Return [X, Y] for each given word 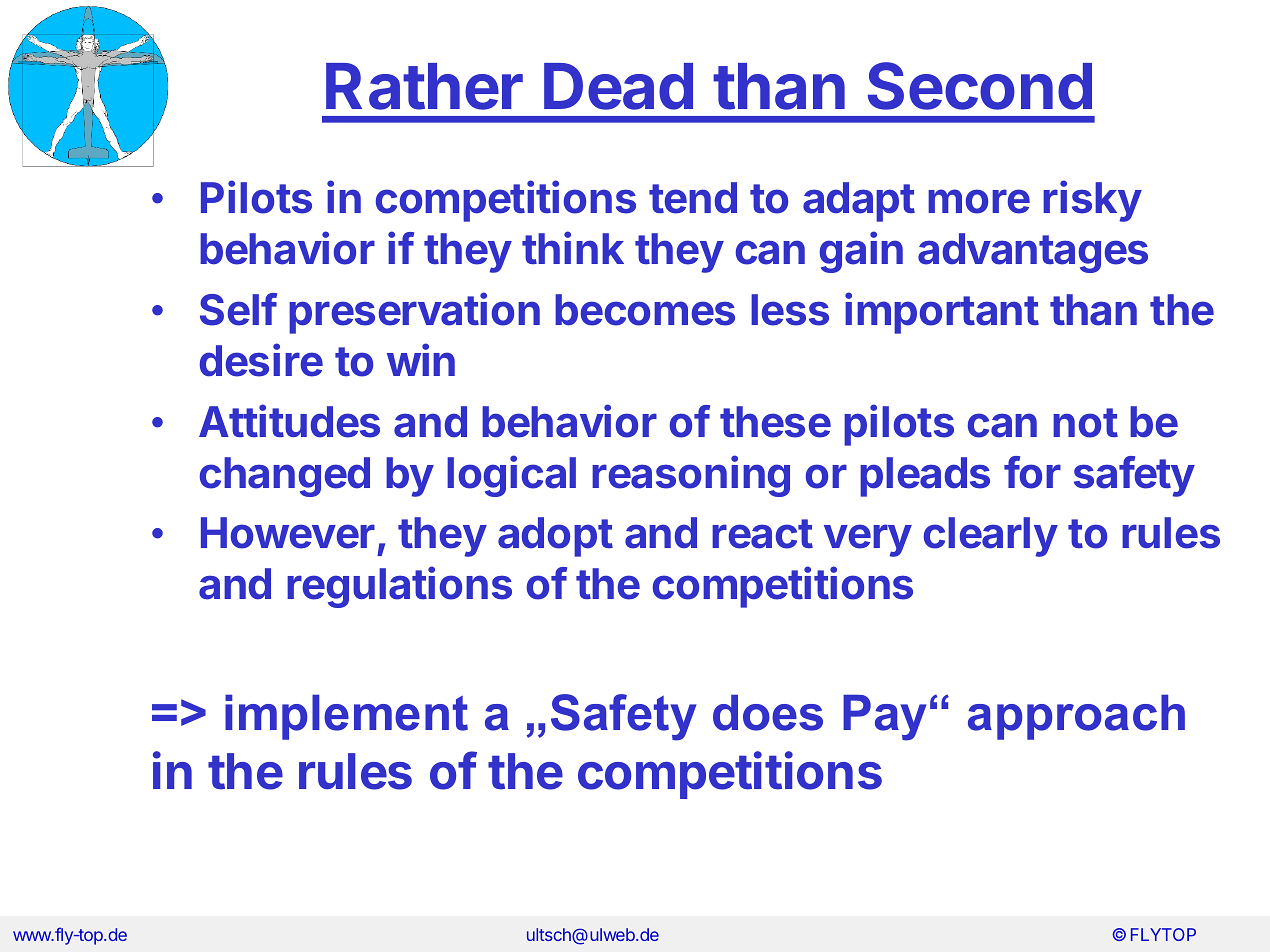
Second [980, 86]
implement [346, 717]
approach [1076, 717]
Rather [424, 86]
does [768, 713]
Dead [618, 86]
